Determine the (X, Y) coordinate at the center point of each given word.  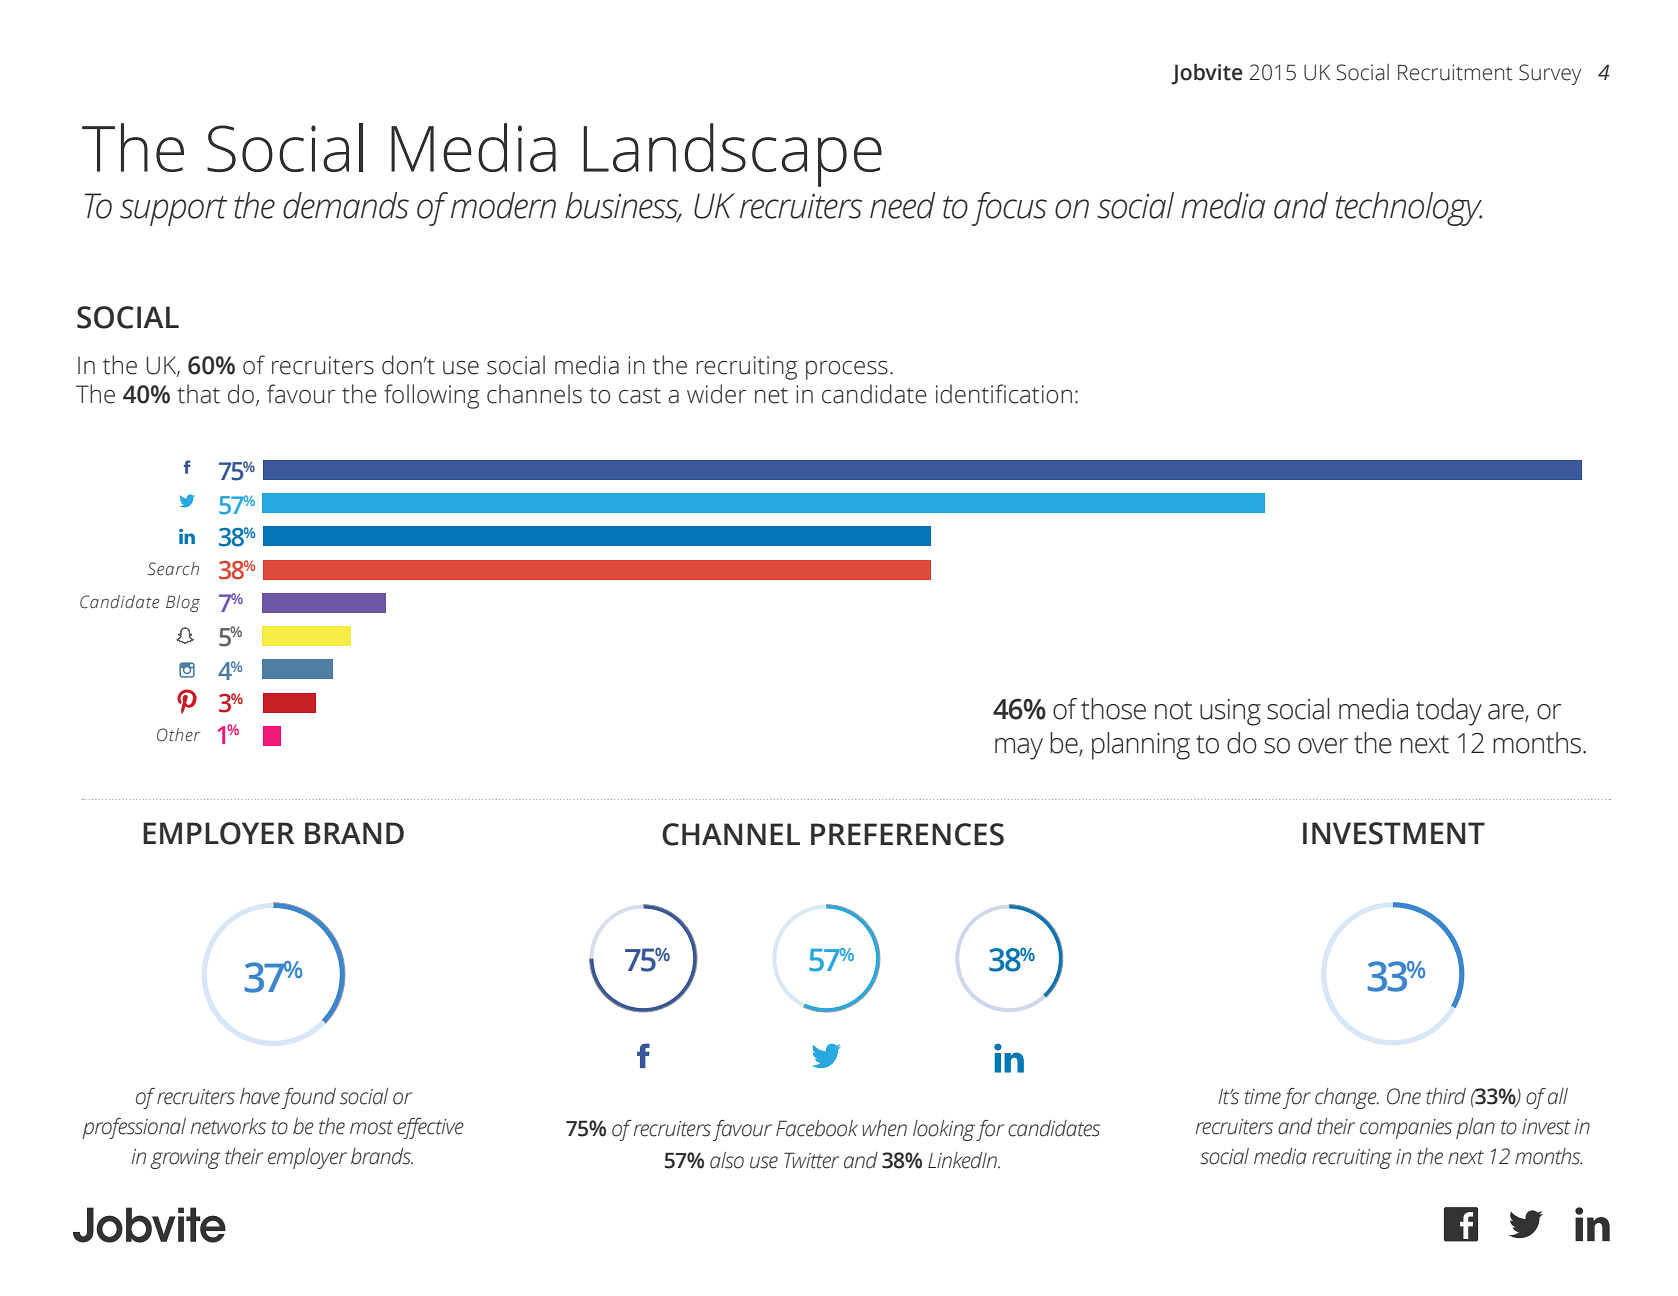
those (1113, 709)
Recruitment (1455, 72)
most (371, 1127)
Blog (183, 603)
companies (1406, 1129)
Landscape (732, 155)
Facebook (817, 1128)
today (1449, 712)
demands (346, 205)
